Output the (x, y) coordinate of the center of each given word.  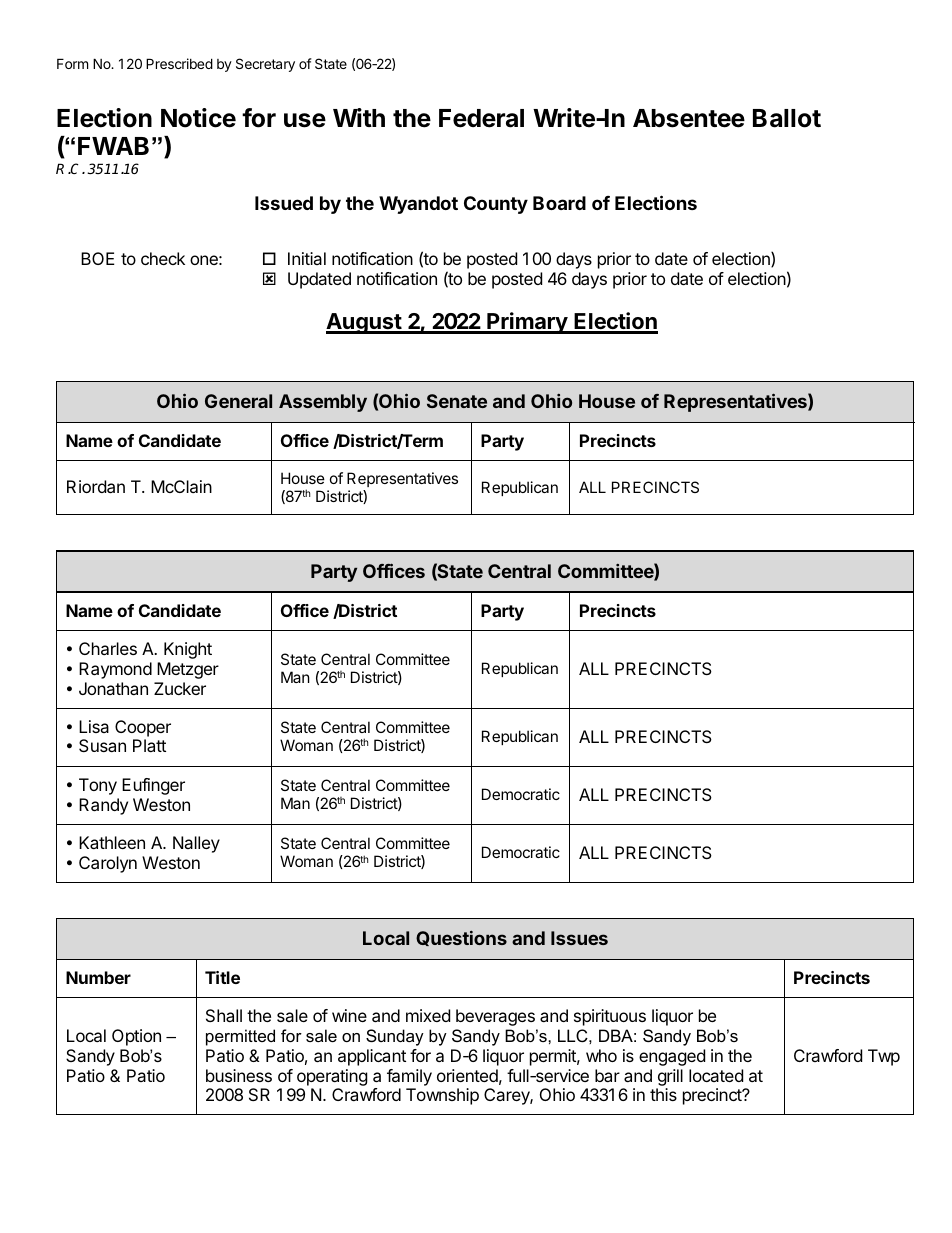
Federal (481, 118)
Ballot (787, 118)
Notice (198, 118)
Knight (188, 650)
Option (136, 1037)
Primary (527, 323)
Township (442, 1096)
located (716, 1075)
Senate (457, 401)
